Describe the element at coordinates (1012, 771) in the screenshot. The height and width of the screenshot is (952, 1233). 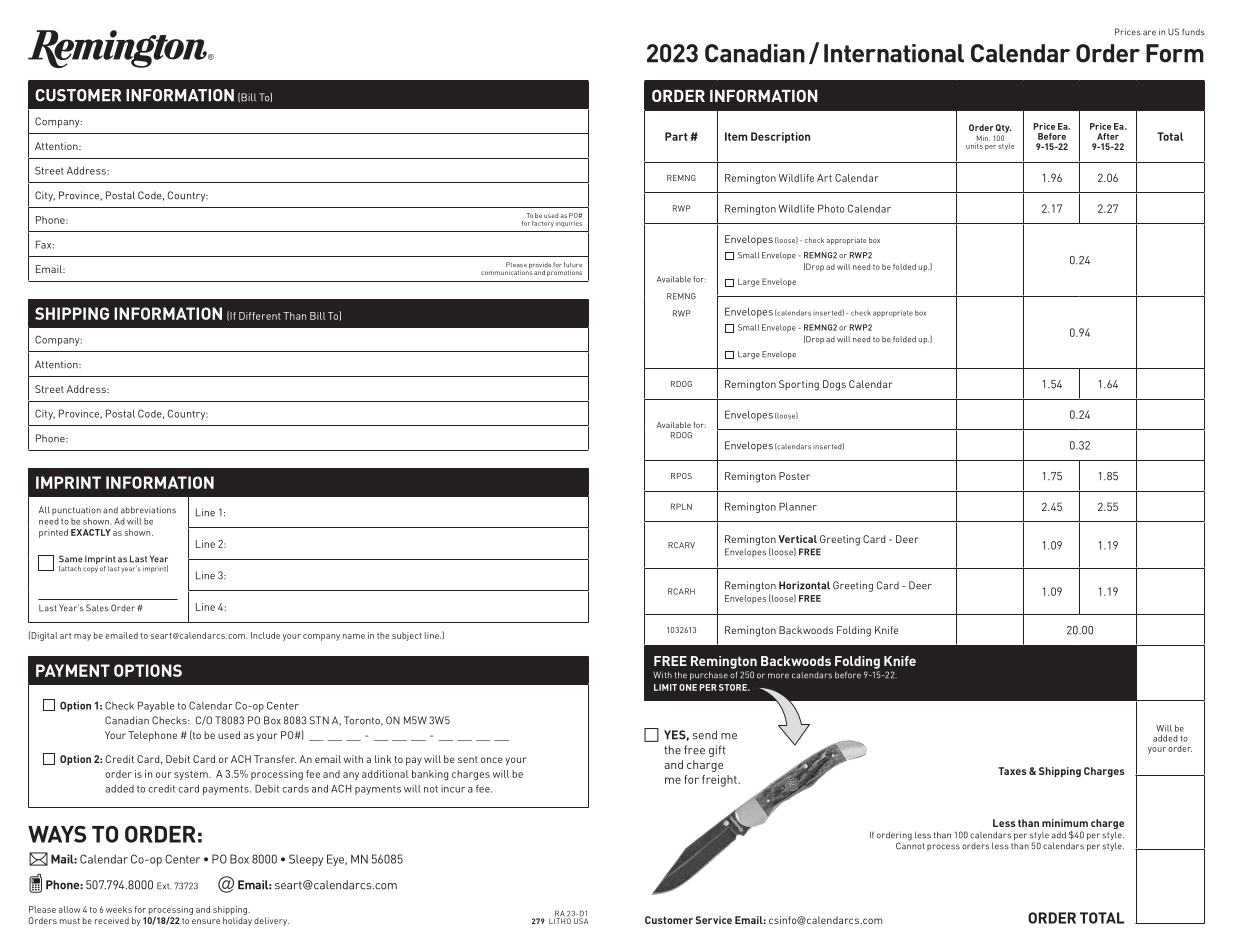
I see `Taxes` at that location.
